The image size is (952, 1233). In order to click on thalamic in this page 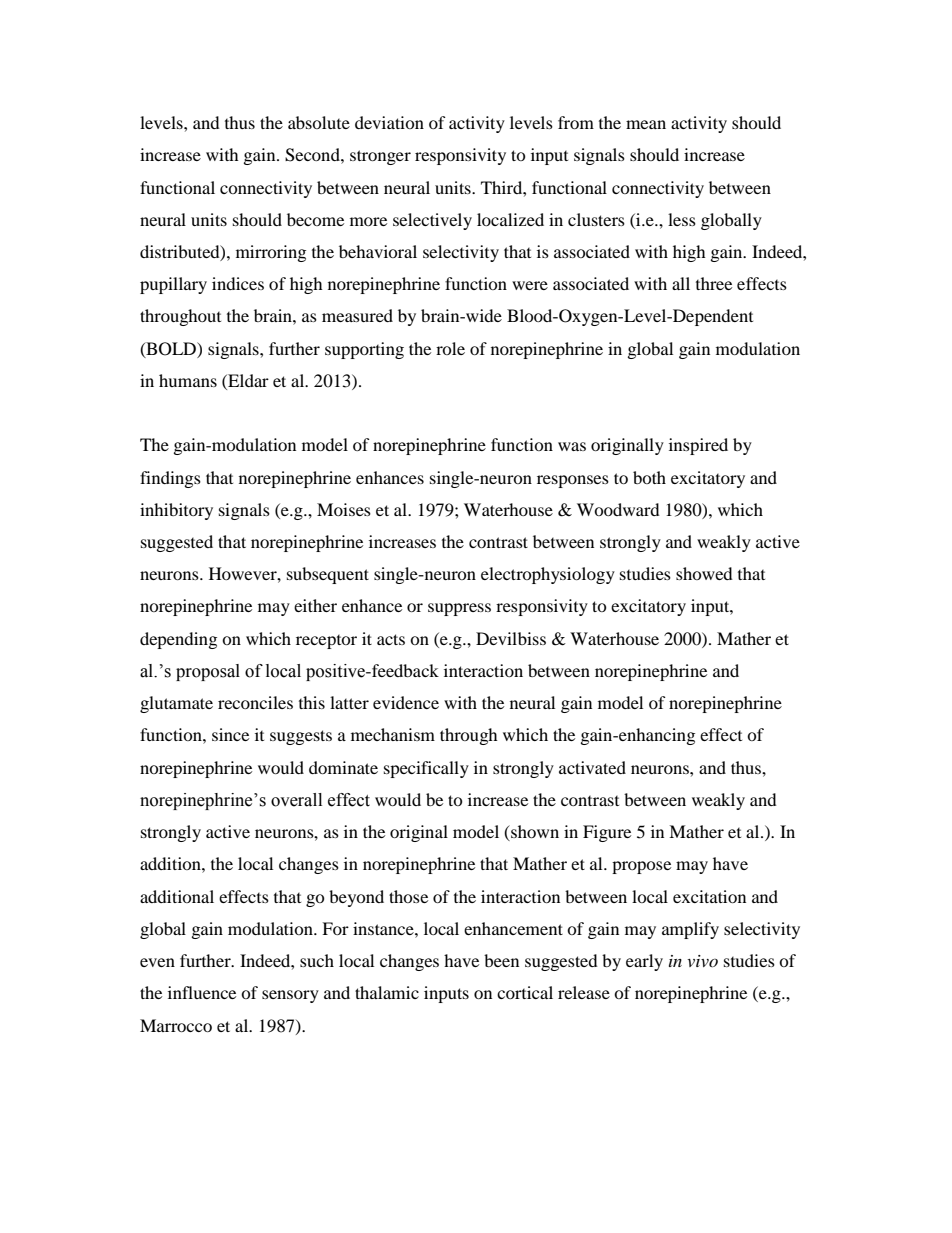, I will do `click(387, 992)`.
